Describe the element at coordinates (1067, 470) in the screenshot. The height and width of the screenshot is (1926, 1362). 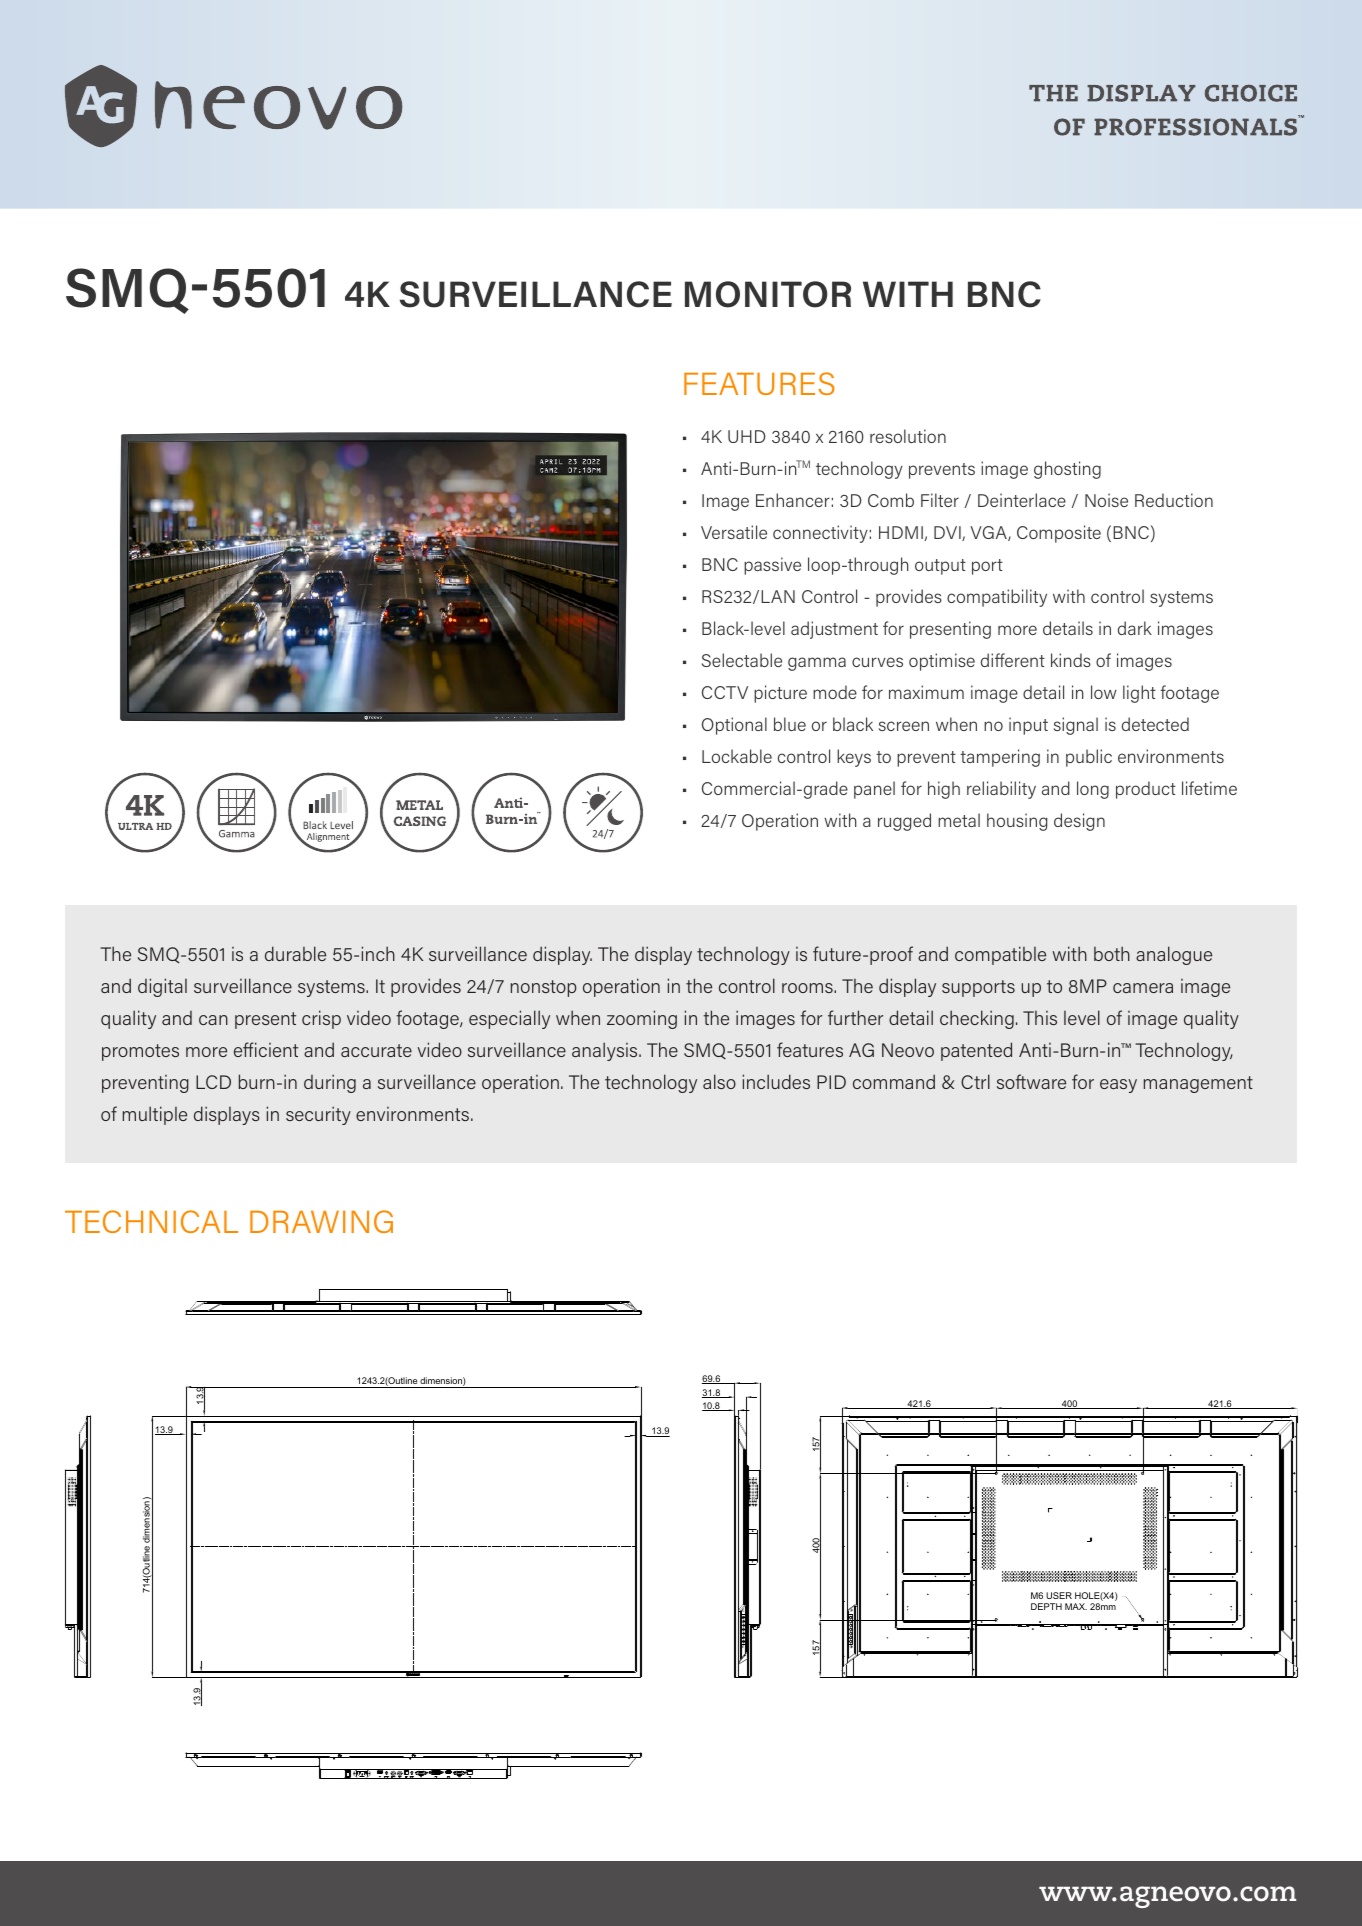
I see `ghosting` at that location.
